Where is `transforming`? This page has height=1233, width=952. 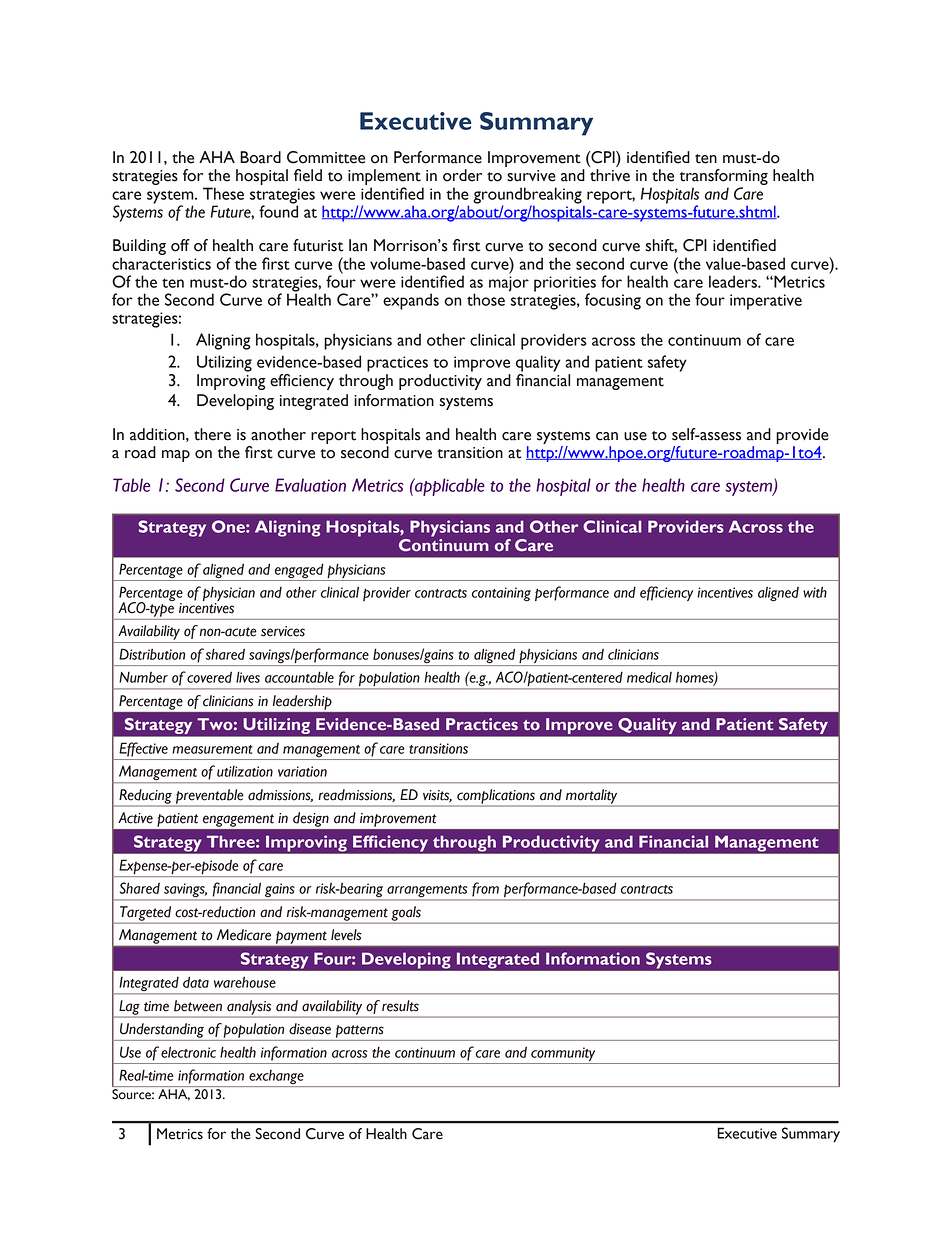
transforming is located at coordinates (724, 178).
